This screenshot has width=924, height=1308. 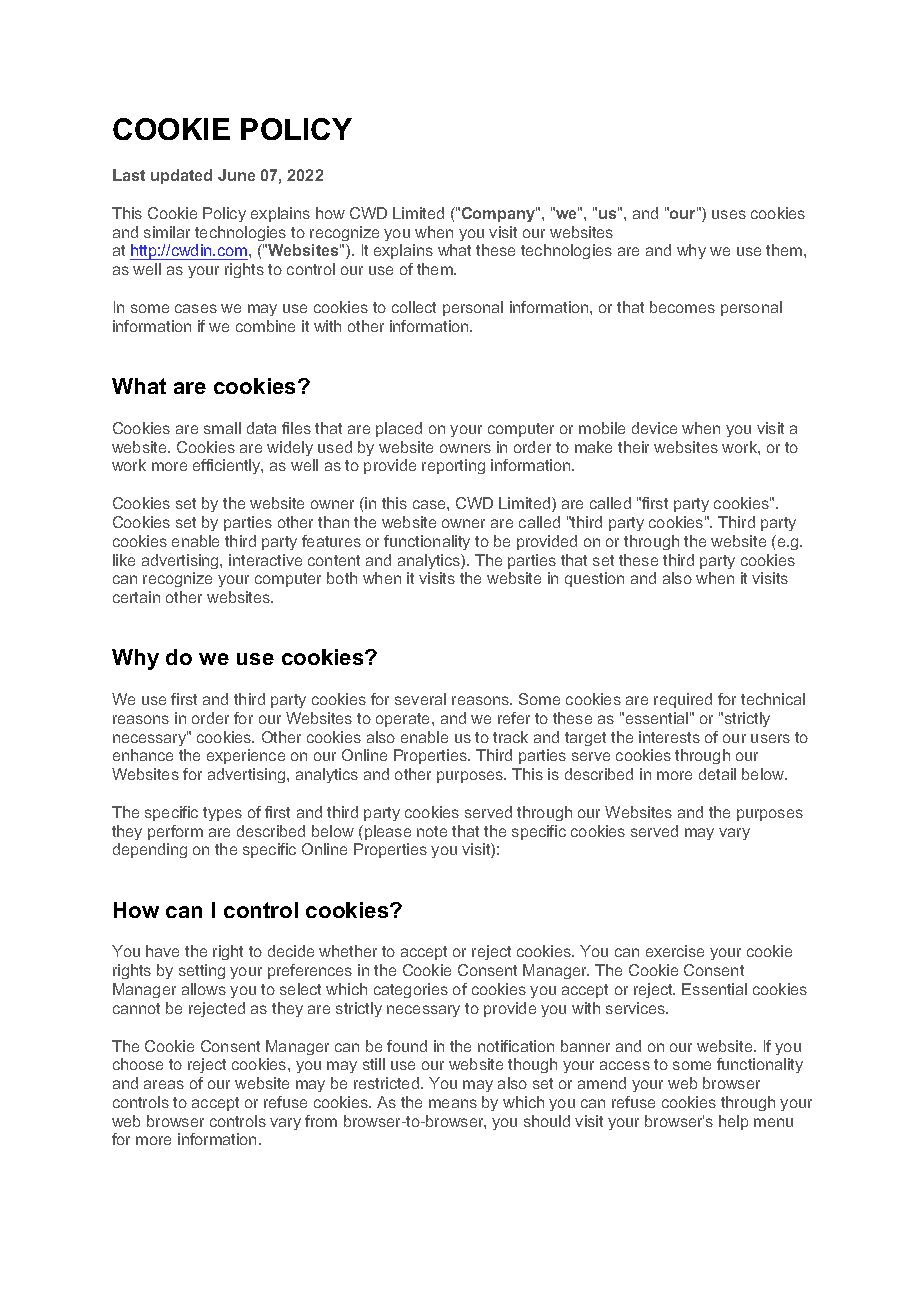 What do you see at coordinates (136, 597) in the screenshot?
I see `certain` at bounding box center [136, 597].
